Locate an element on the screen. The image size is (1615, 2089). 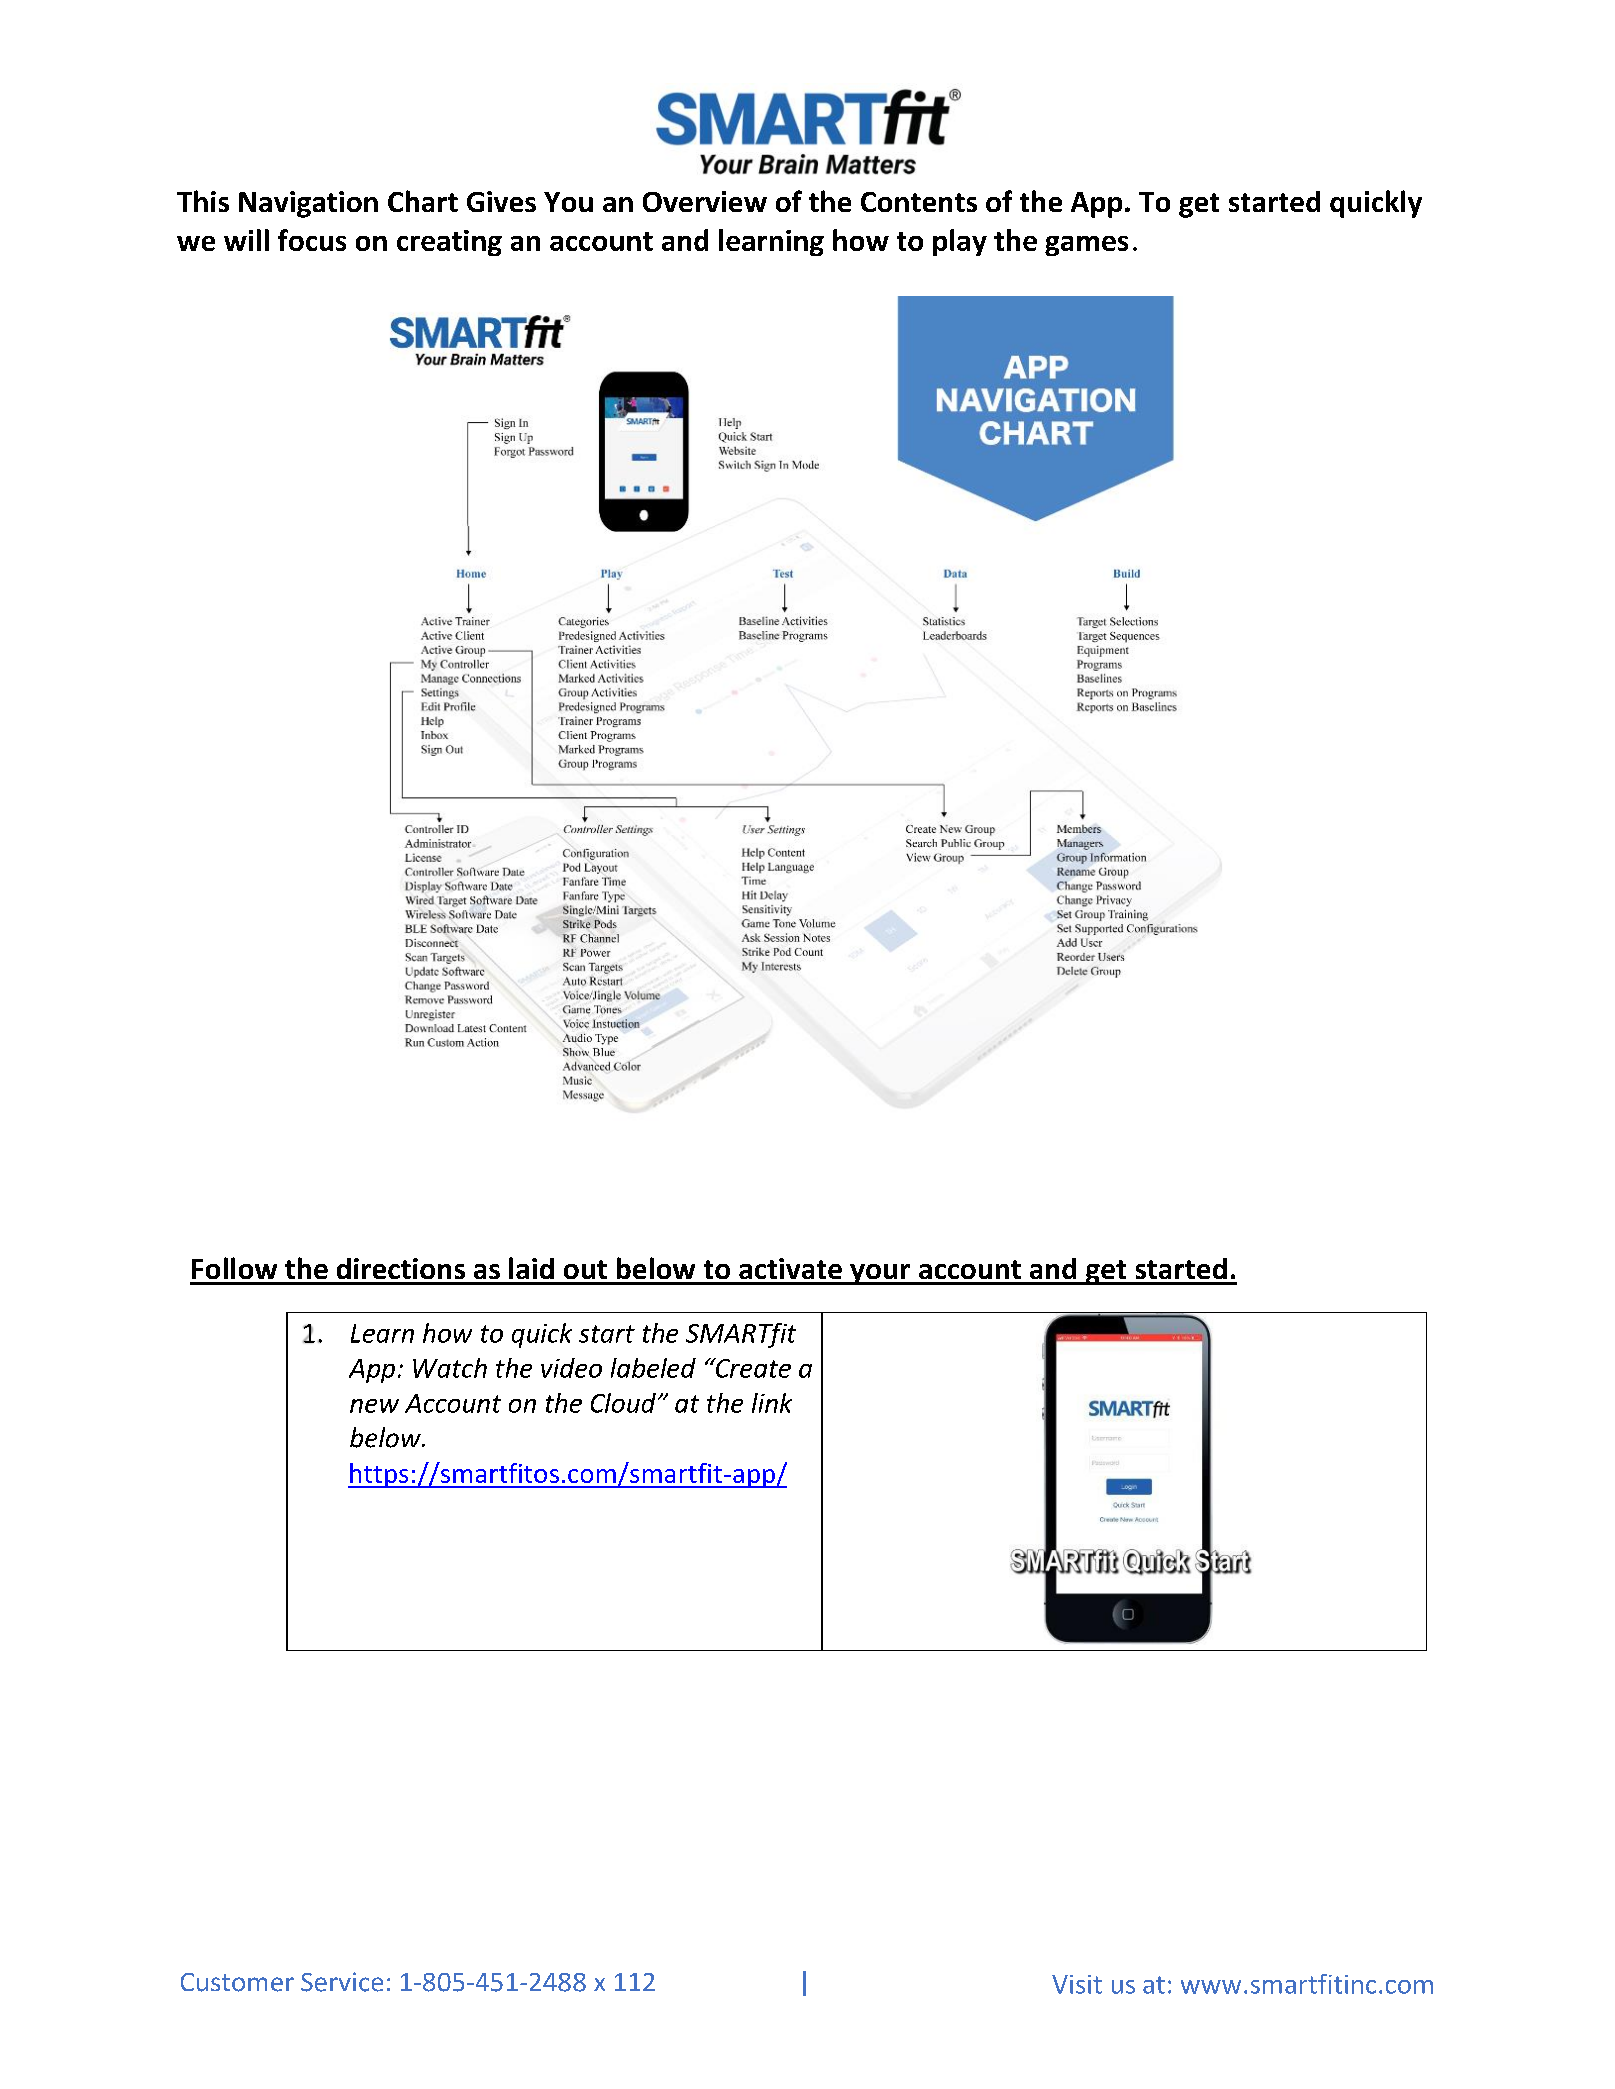
new is located at coordinates (374, 1406).
